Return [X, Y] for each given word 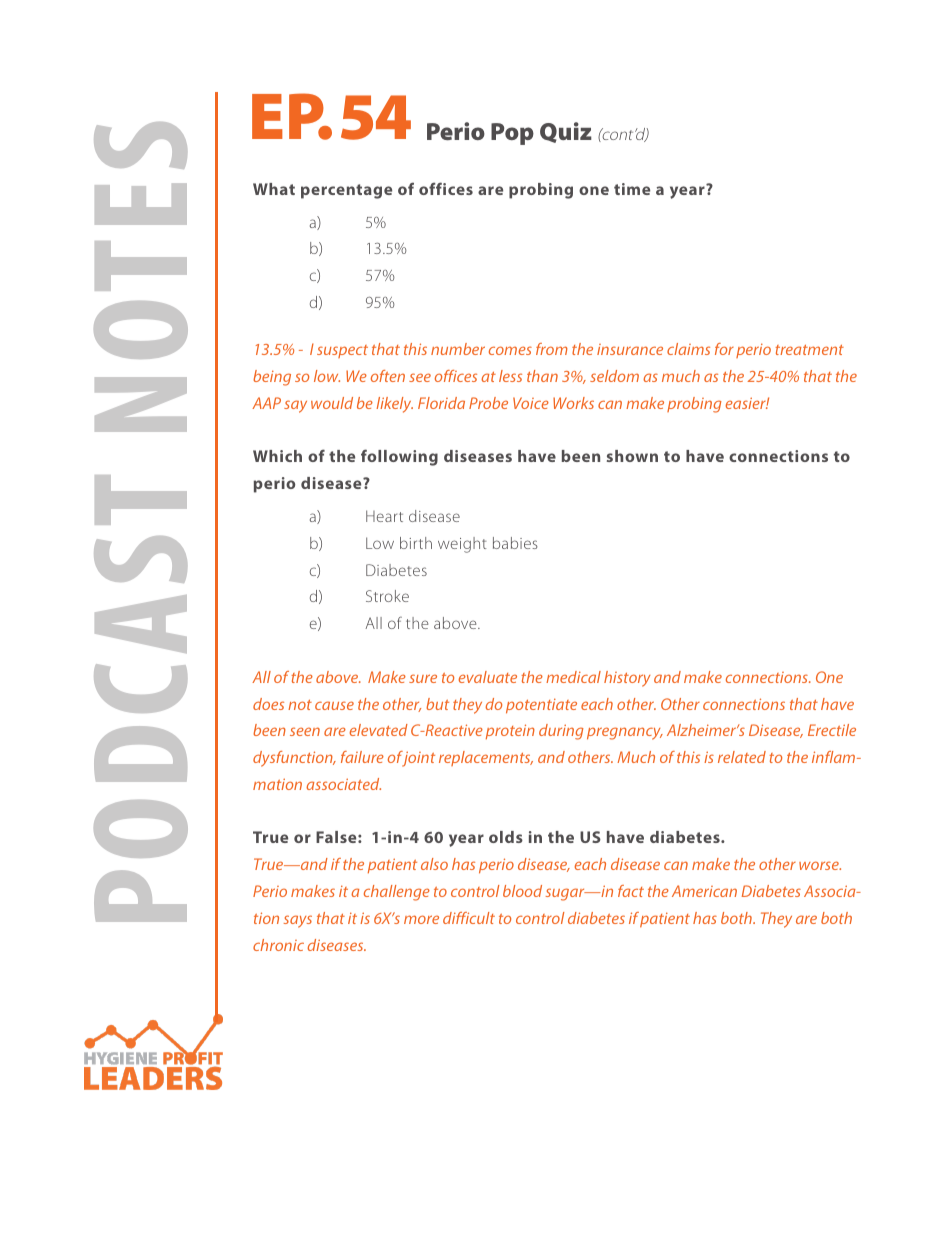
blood [522, 891]
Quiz [566, 132]
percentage [346, 191]
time [632, 189]
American [704, 891]
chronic [278, 945]
